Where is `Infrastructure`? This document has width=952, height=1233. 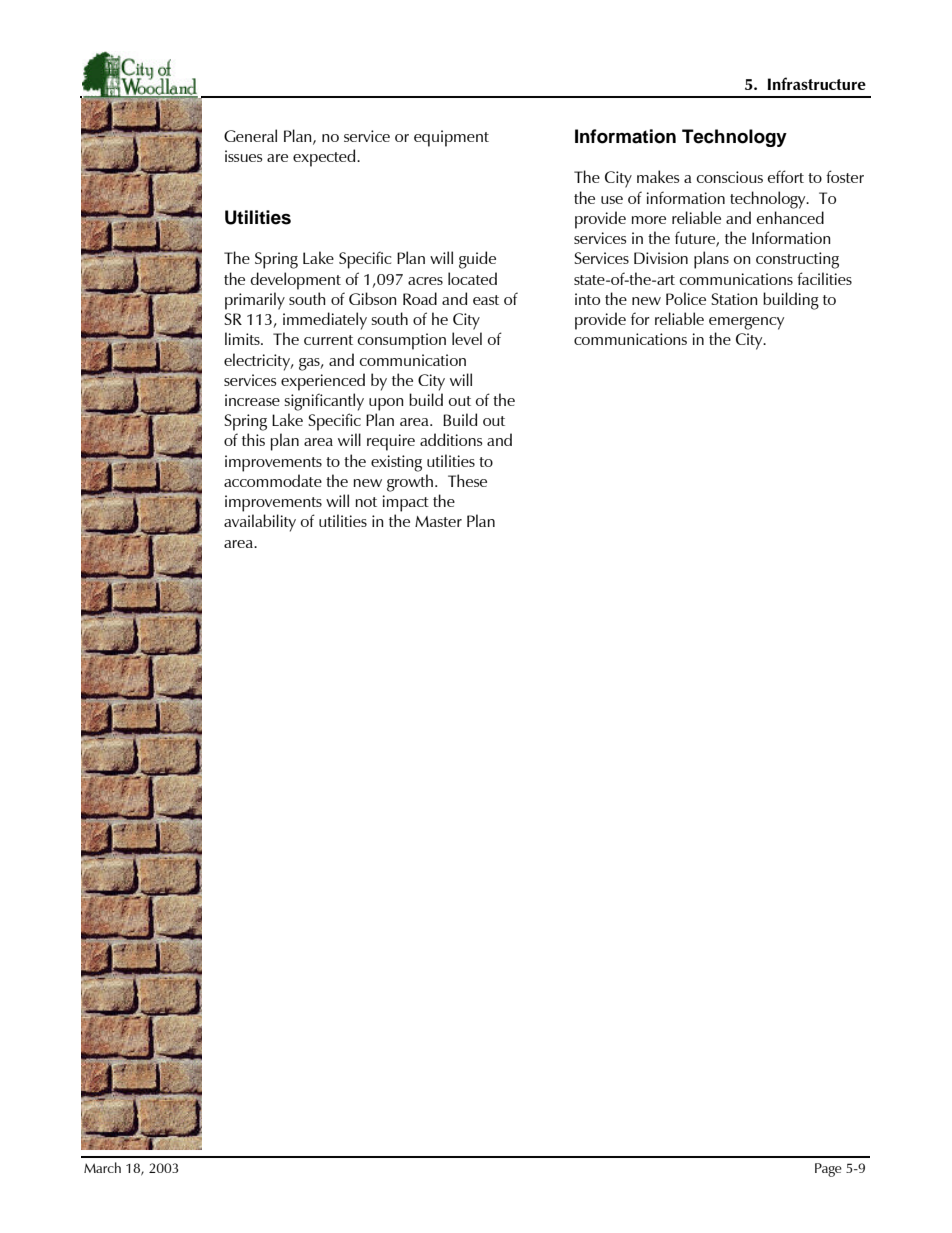 Infrastructure is located at coordinates (816, 83).
